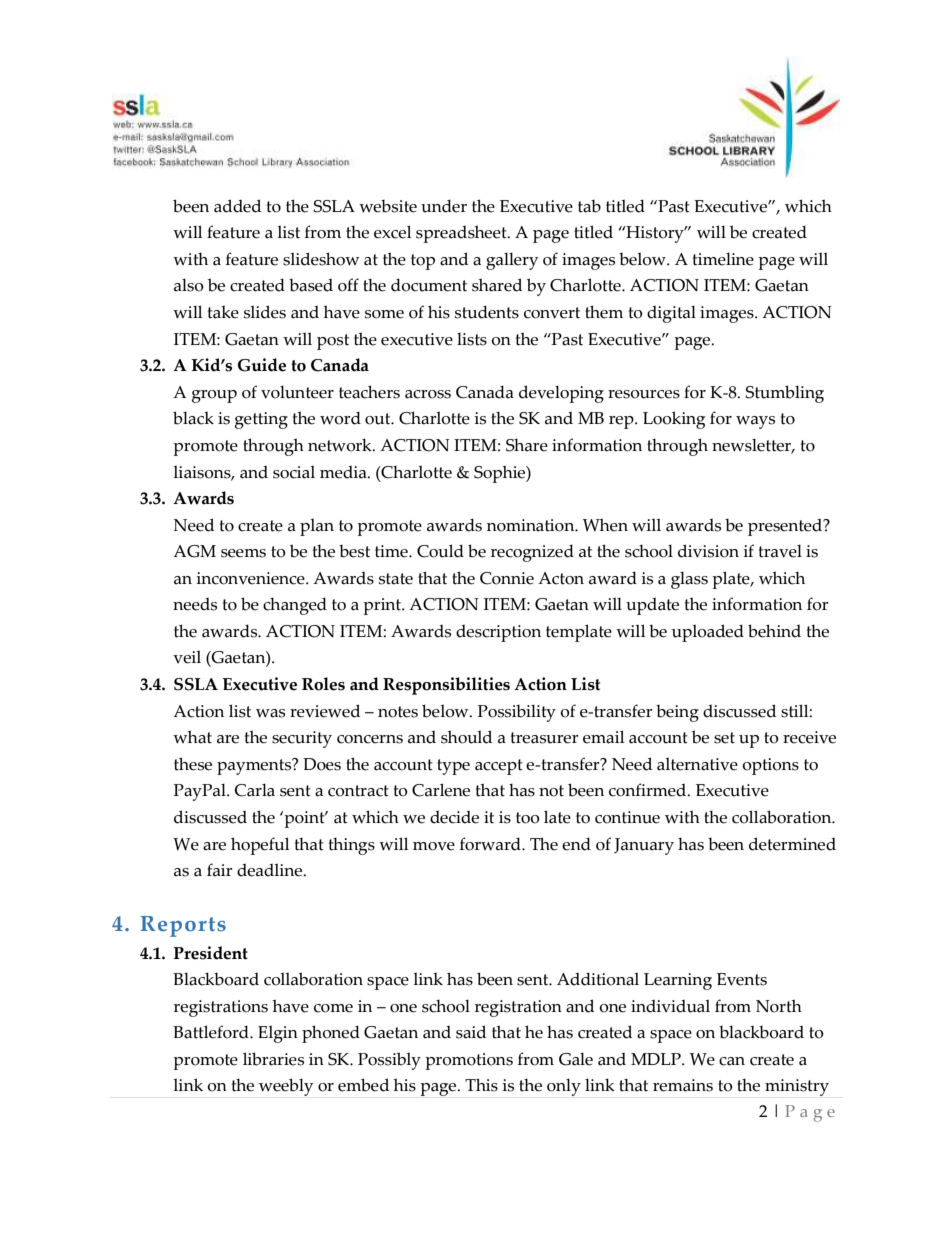 This document has width=952, height=1233. I want to click on recognized, so click(532, 553).
